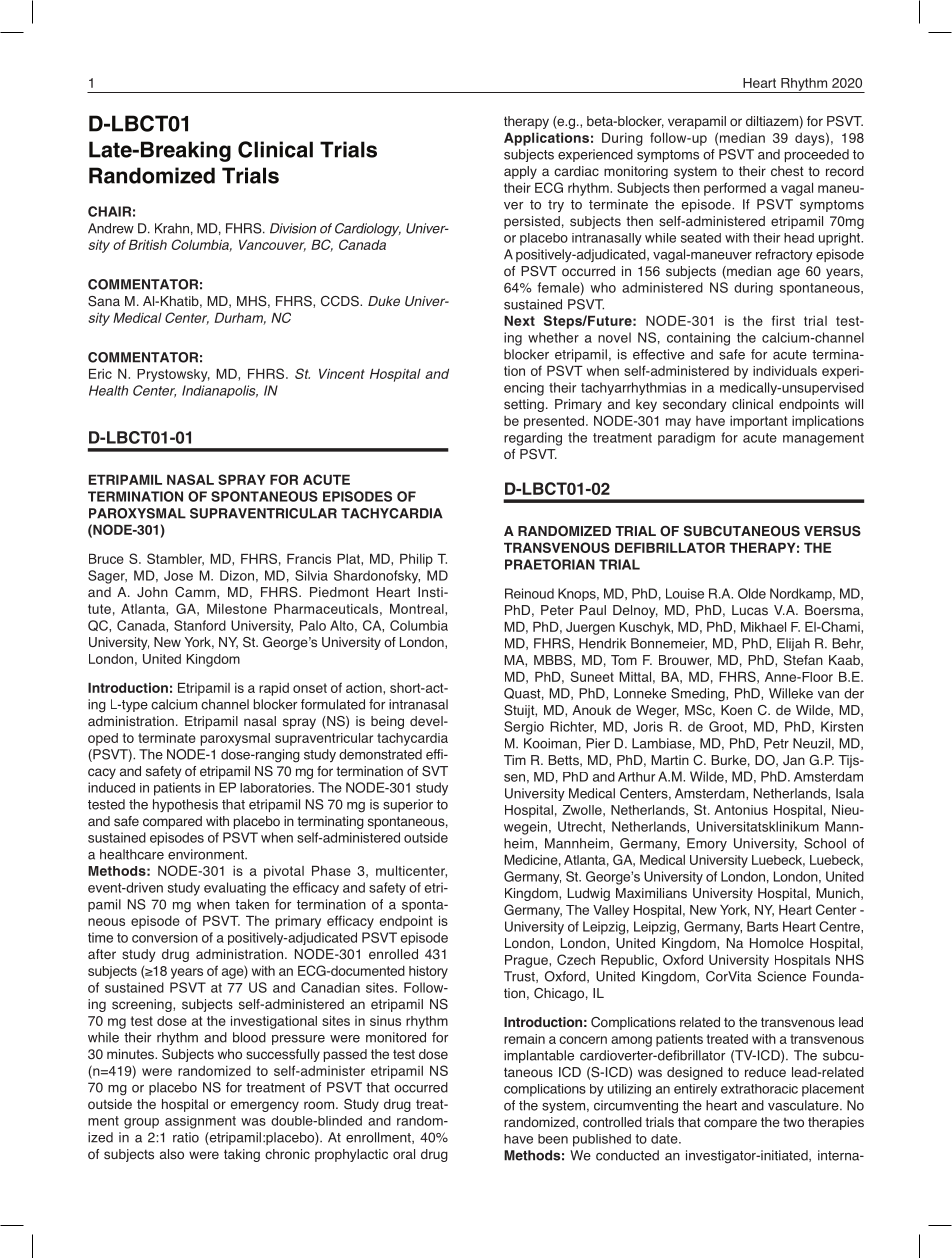 This screenshot has width=952, height=1258. What do you see at coordinates (735, 189) in the screenshot?
I see `performed` at bounding box center [735, 189].
